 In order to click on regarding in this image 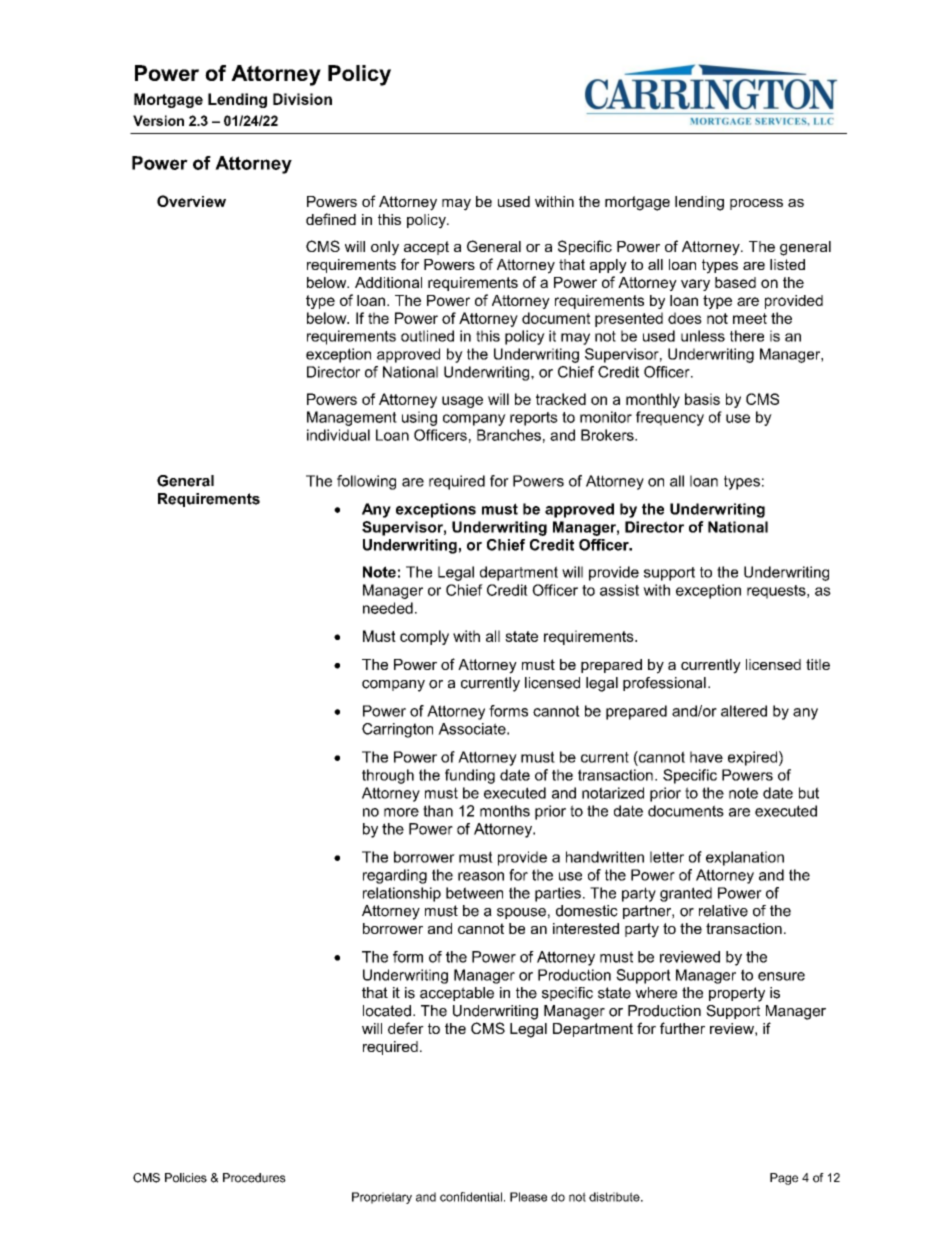, I will do `click(395, 876)`.
